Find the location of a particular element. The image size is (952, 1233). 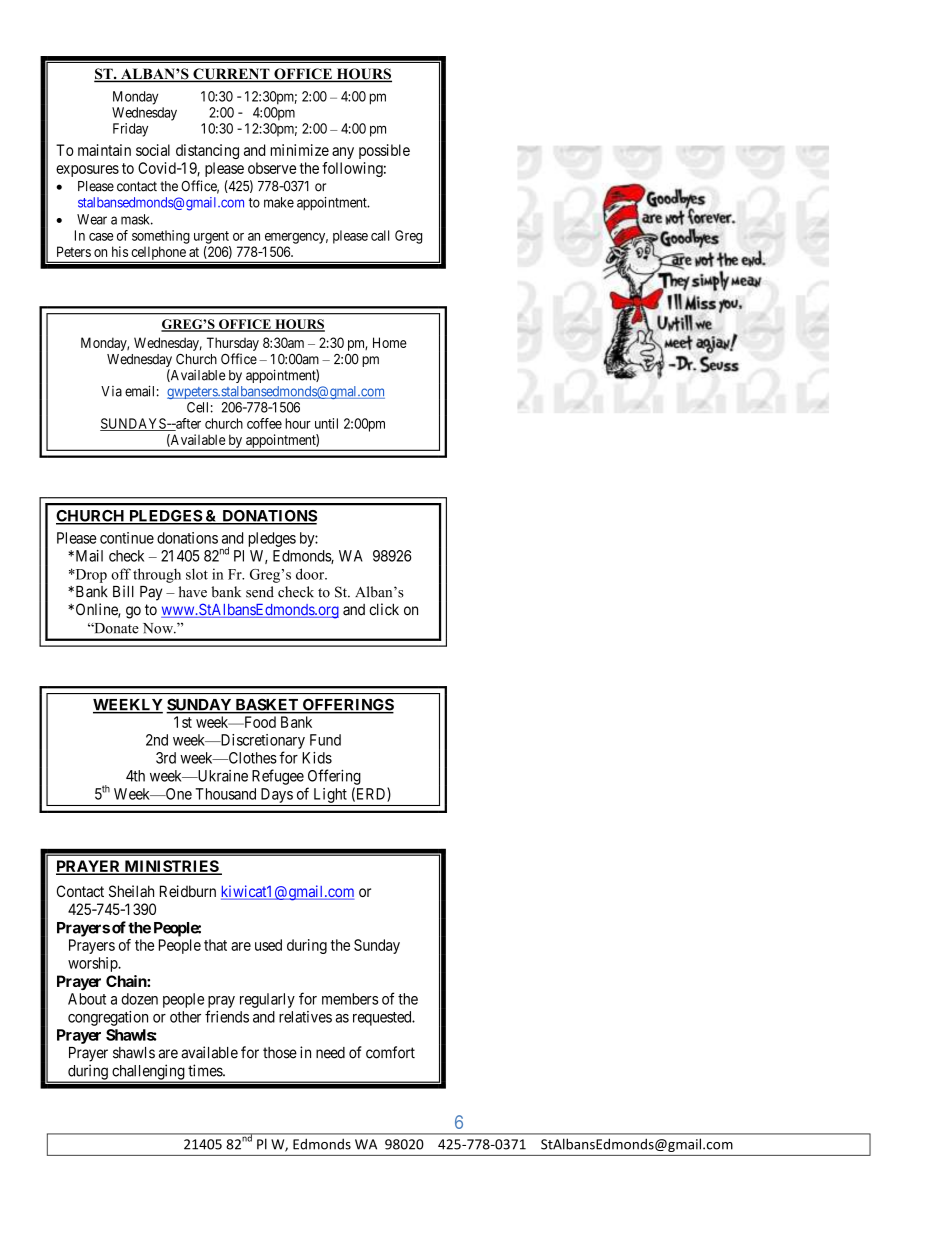

Thursday is located at coordinates (233, 344).
